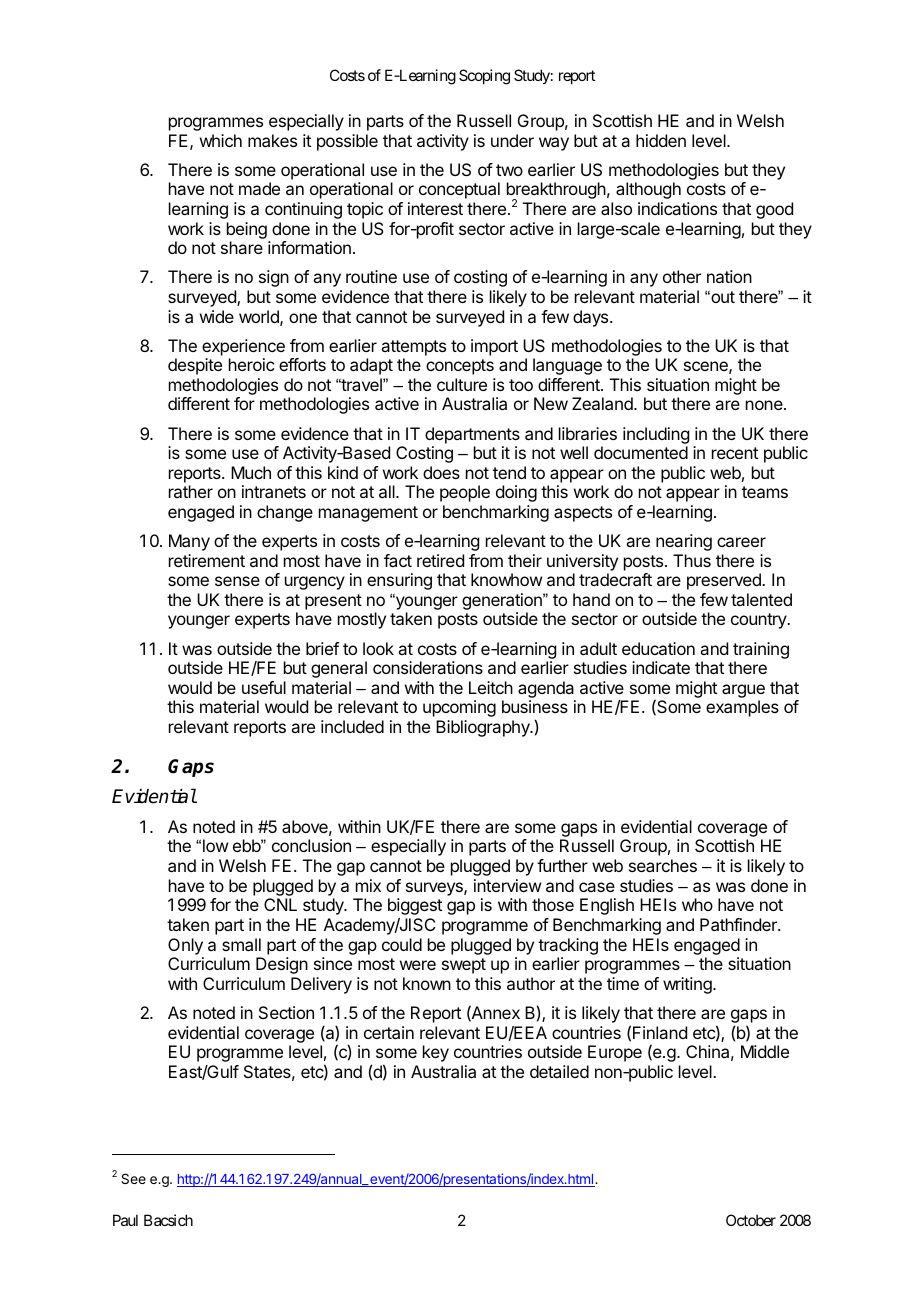  Describe the element at coordinates (464, 966) in the document. I see `swept` at that location.
